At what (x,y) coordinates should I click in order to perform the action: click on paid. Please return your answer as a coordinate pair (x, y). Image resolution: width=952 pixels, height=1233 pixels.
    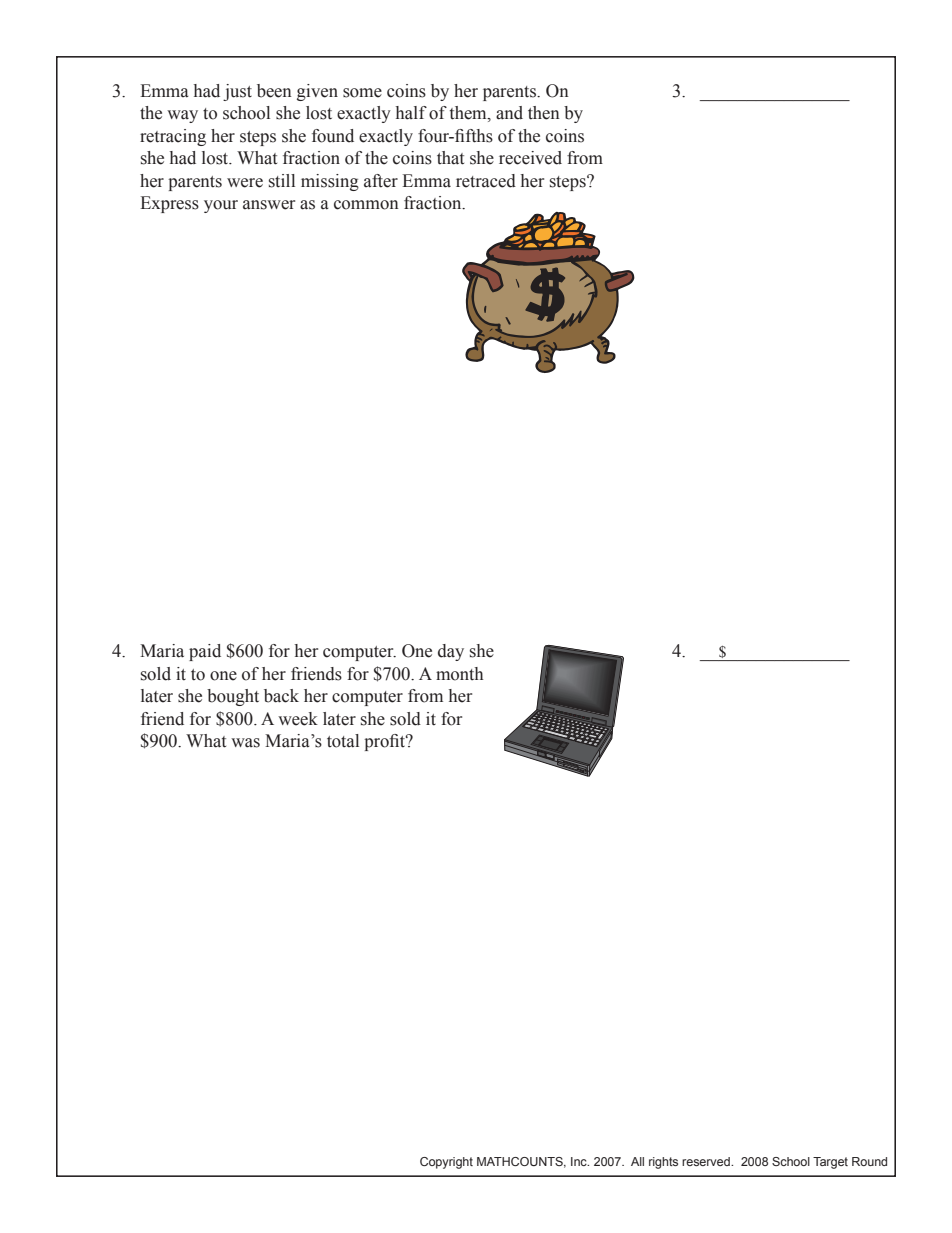
    Looking at the image, I should click on (205, 652).
